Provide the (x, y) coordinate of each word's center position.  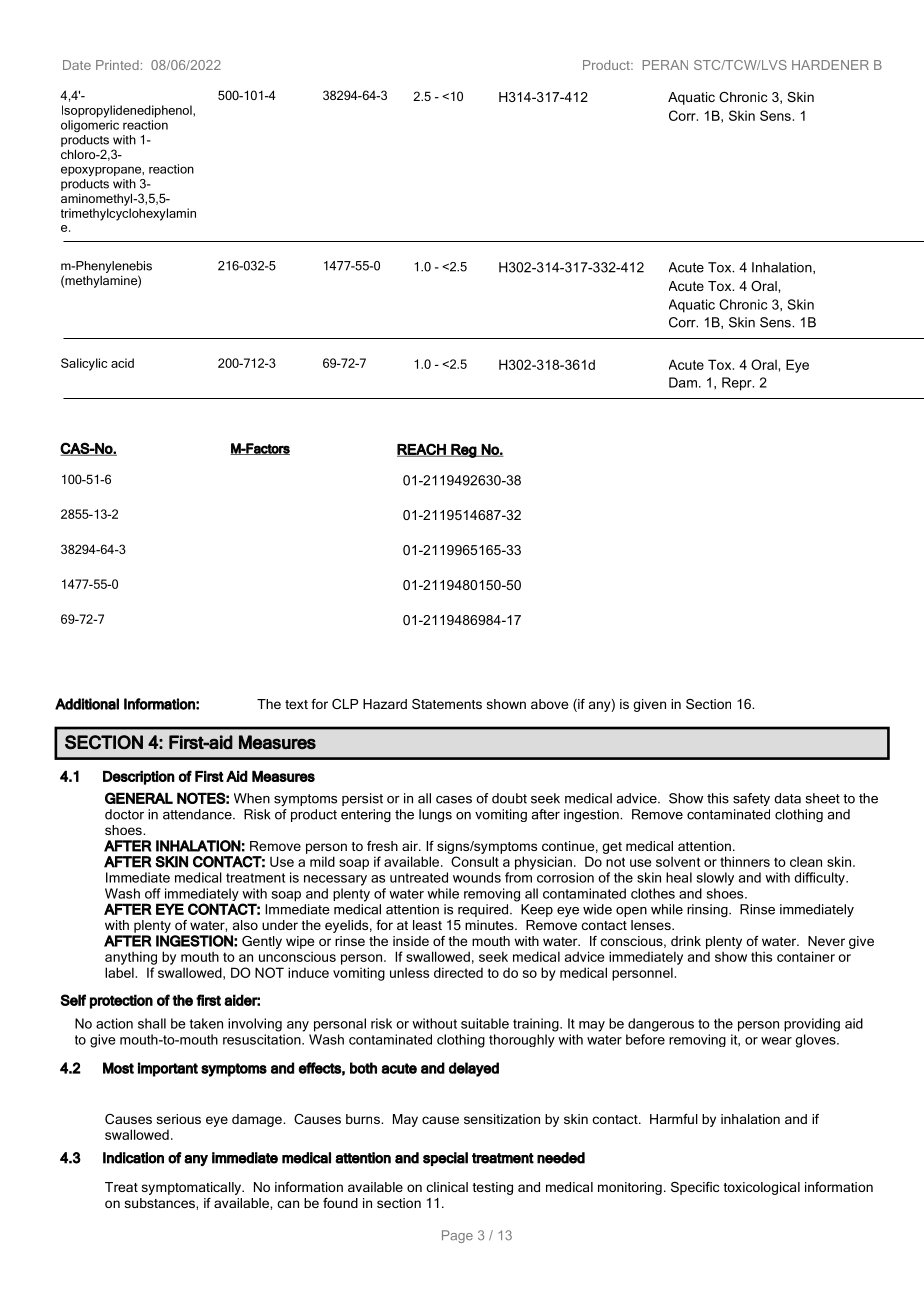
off (153, 893)
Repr (738, 384)
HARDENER (830, 65)
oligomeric (90, 126)
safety (751, 799)
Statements (447, 704)
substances (161, 1203)
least (427, 925)
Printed (117, 65)
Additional (87, 704)
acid (122, 363)
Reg (463, 451)
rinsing (708, 910)
